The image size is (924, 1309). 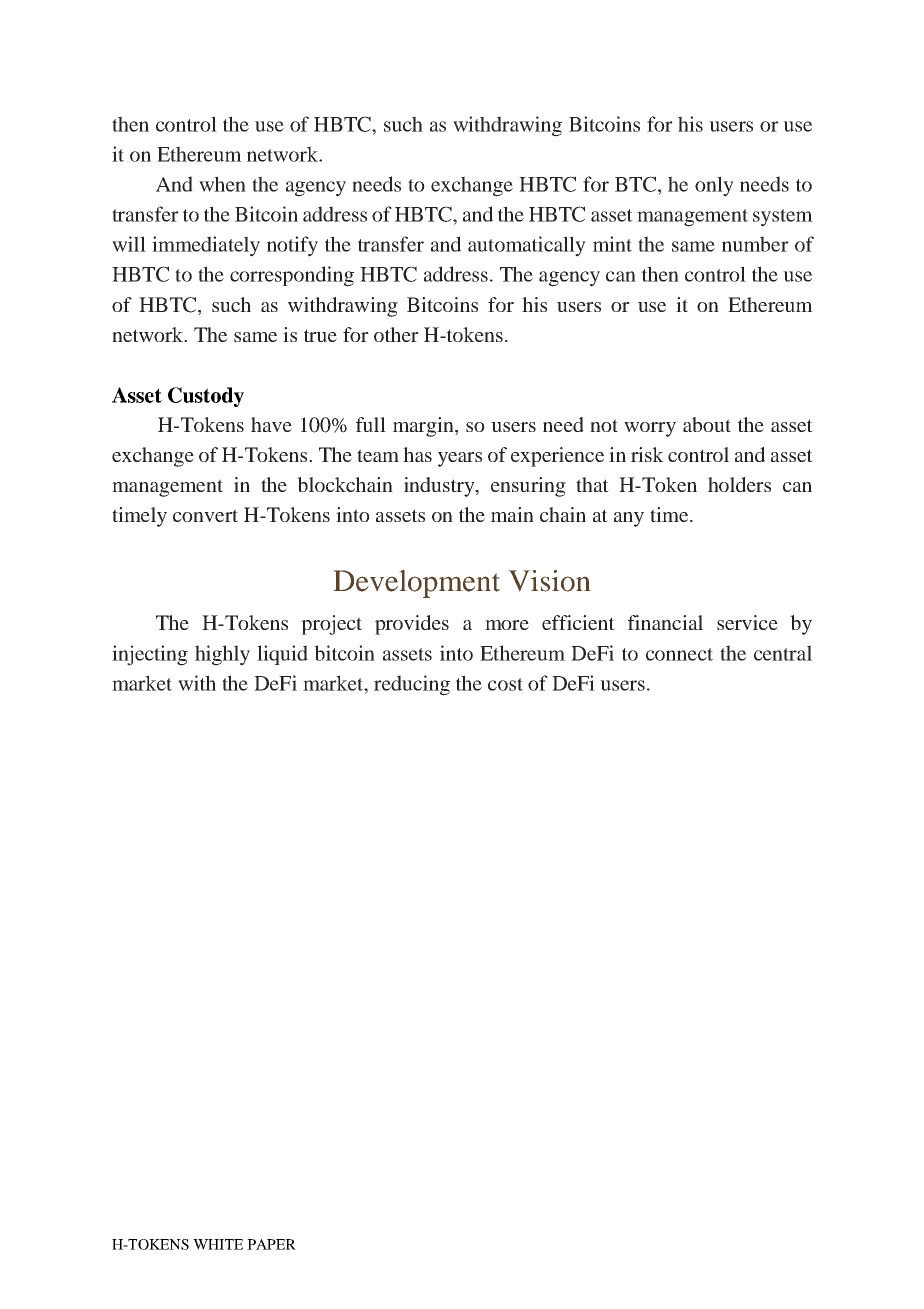 I want to click on years, so click(x=460, y=459).
